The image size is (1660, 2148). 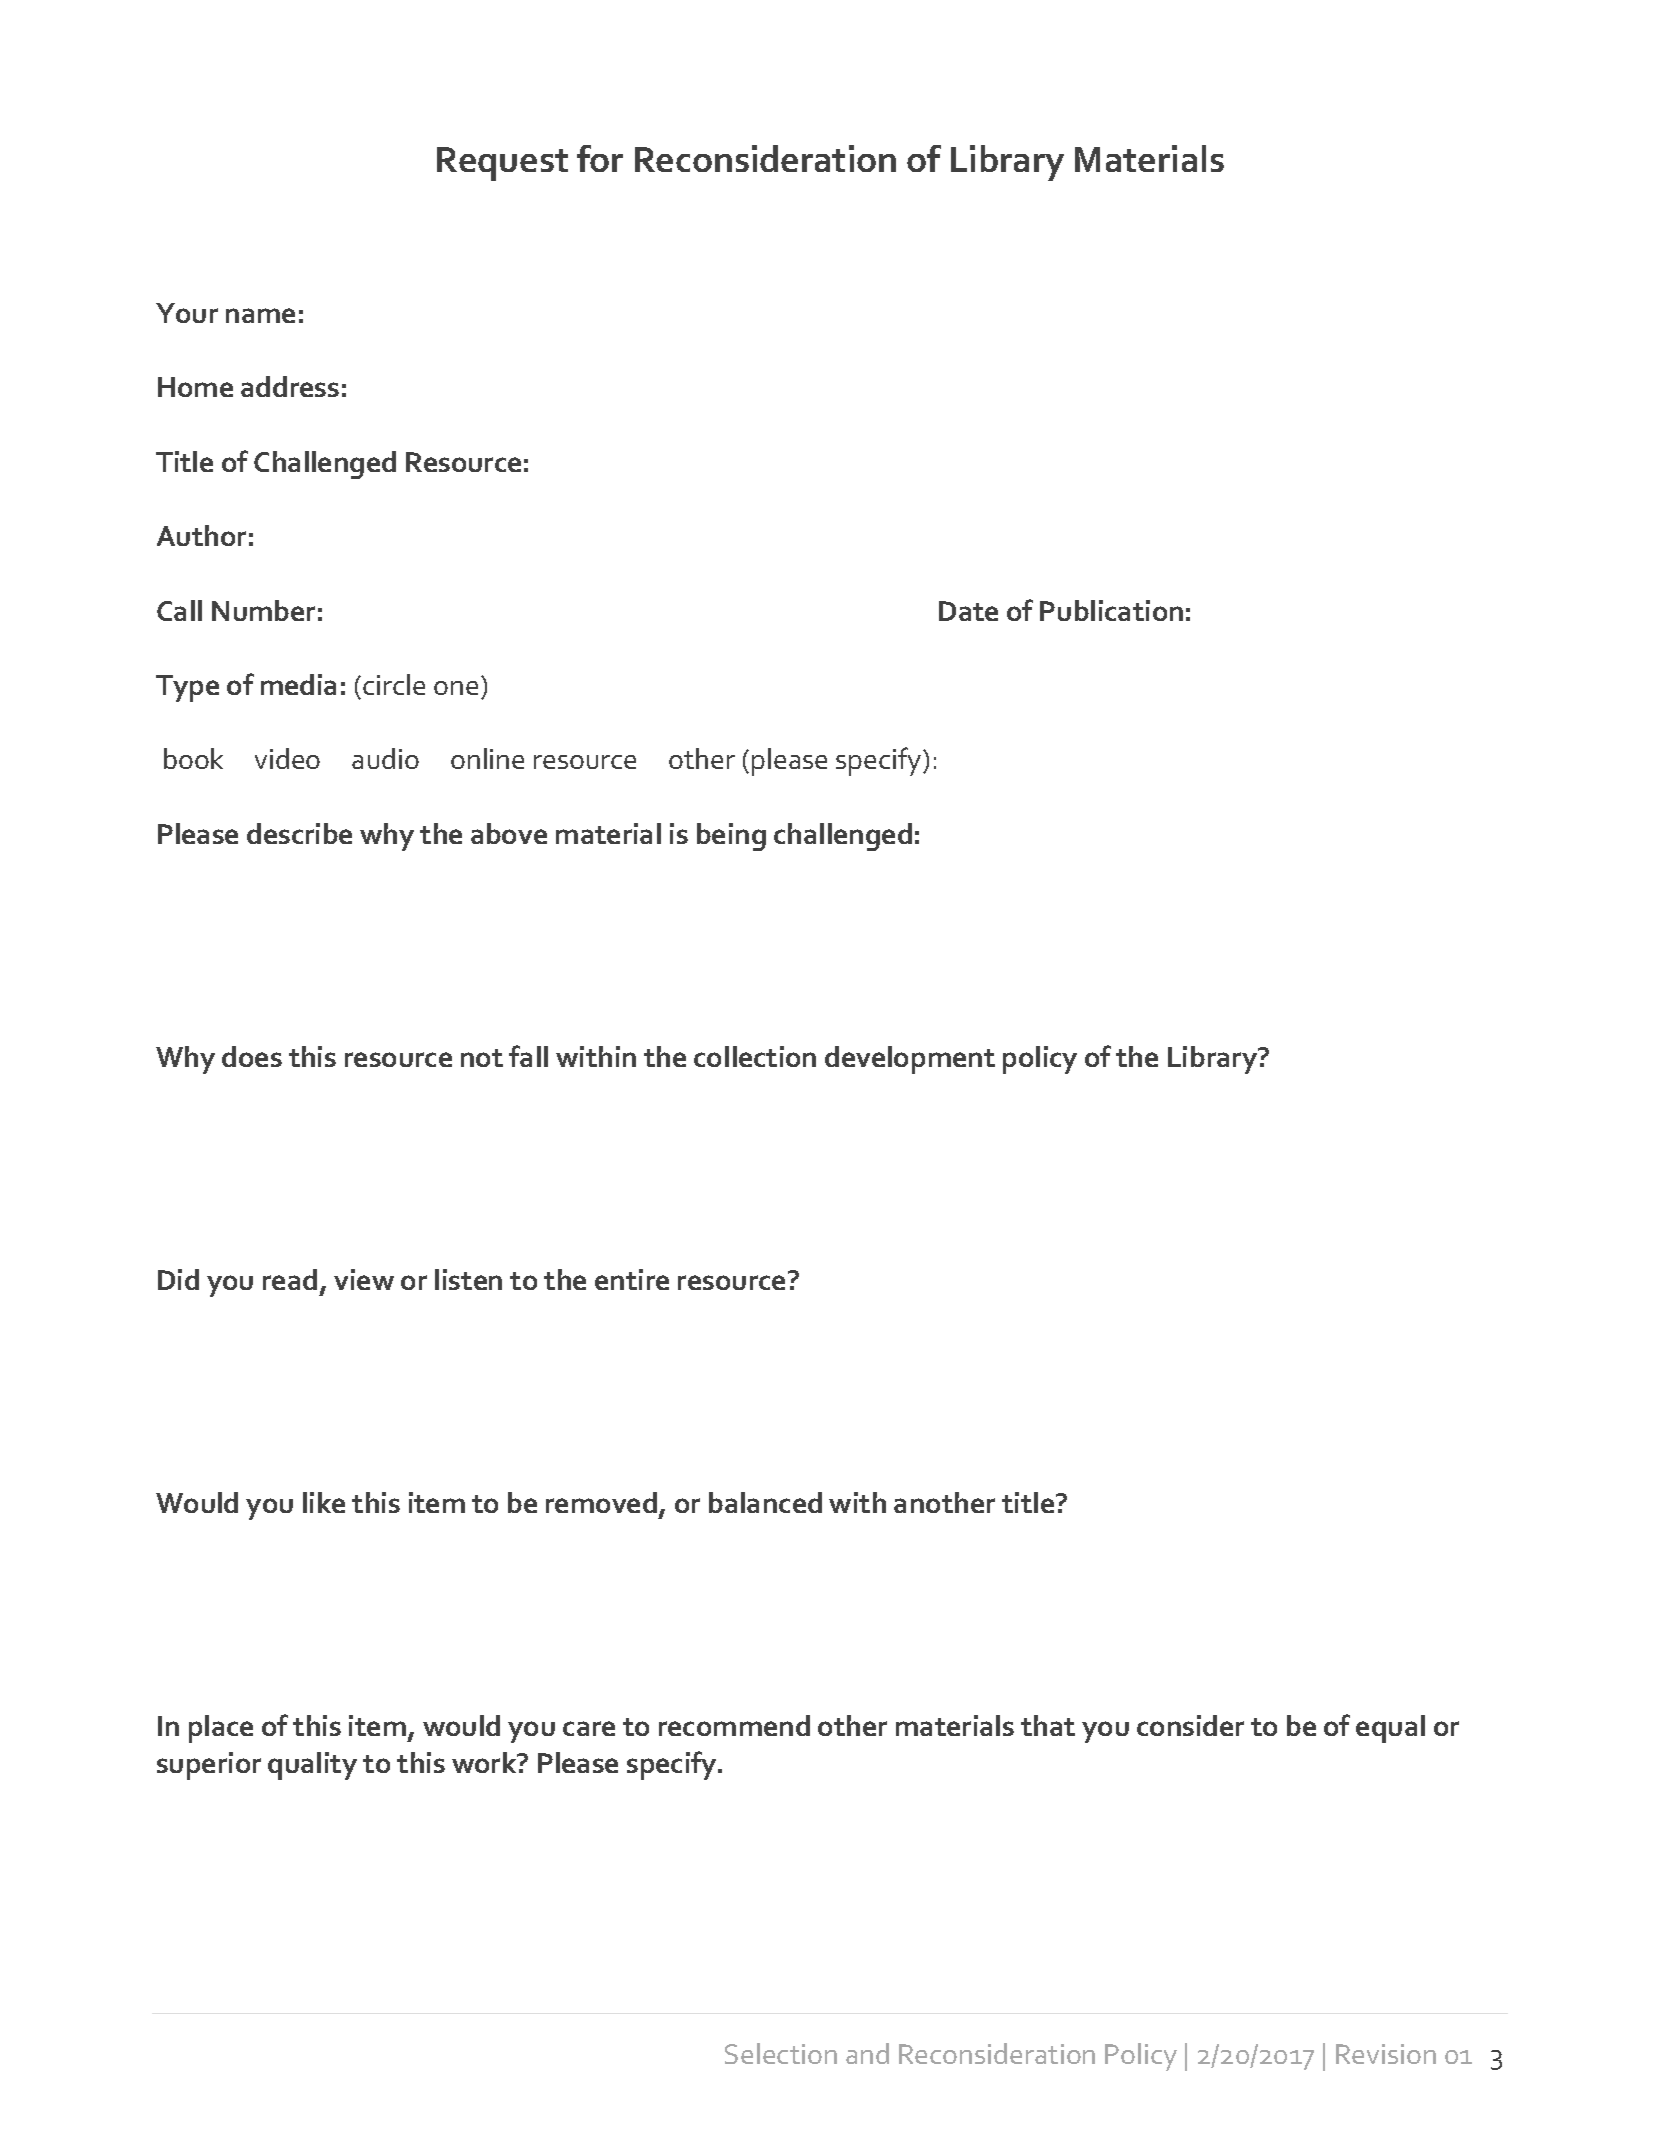 What do you see at coordinates (324, 1502) in the image?
I see `like` at bounding box center [324, 1502].
